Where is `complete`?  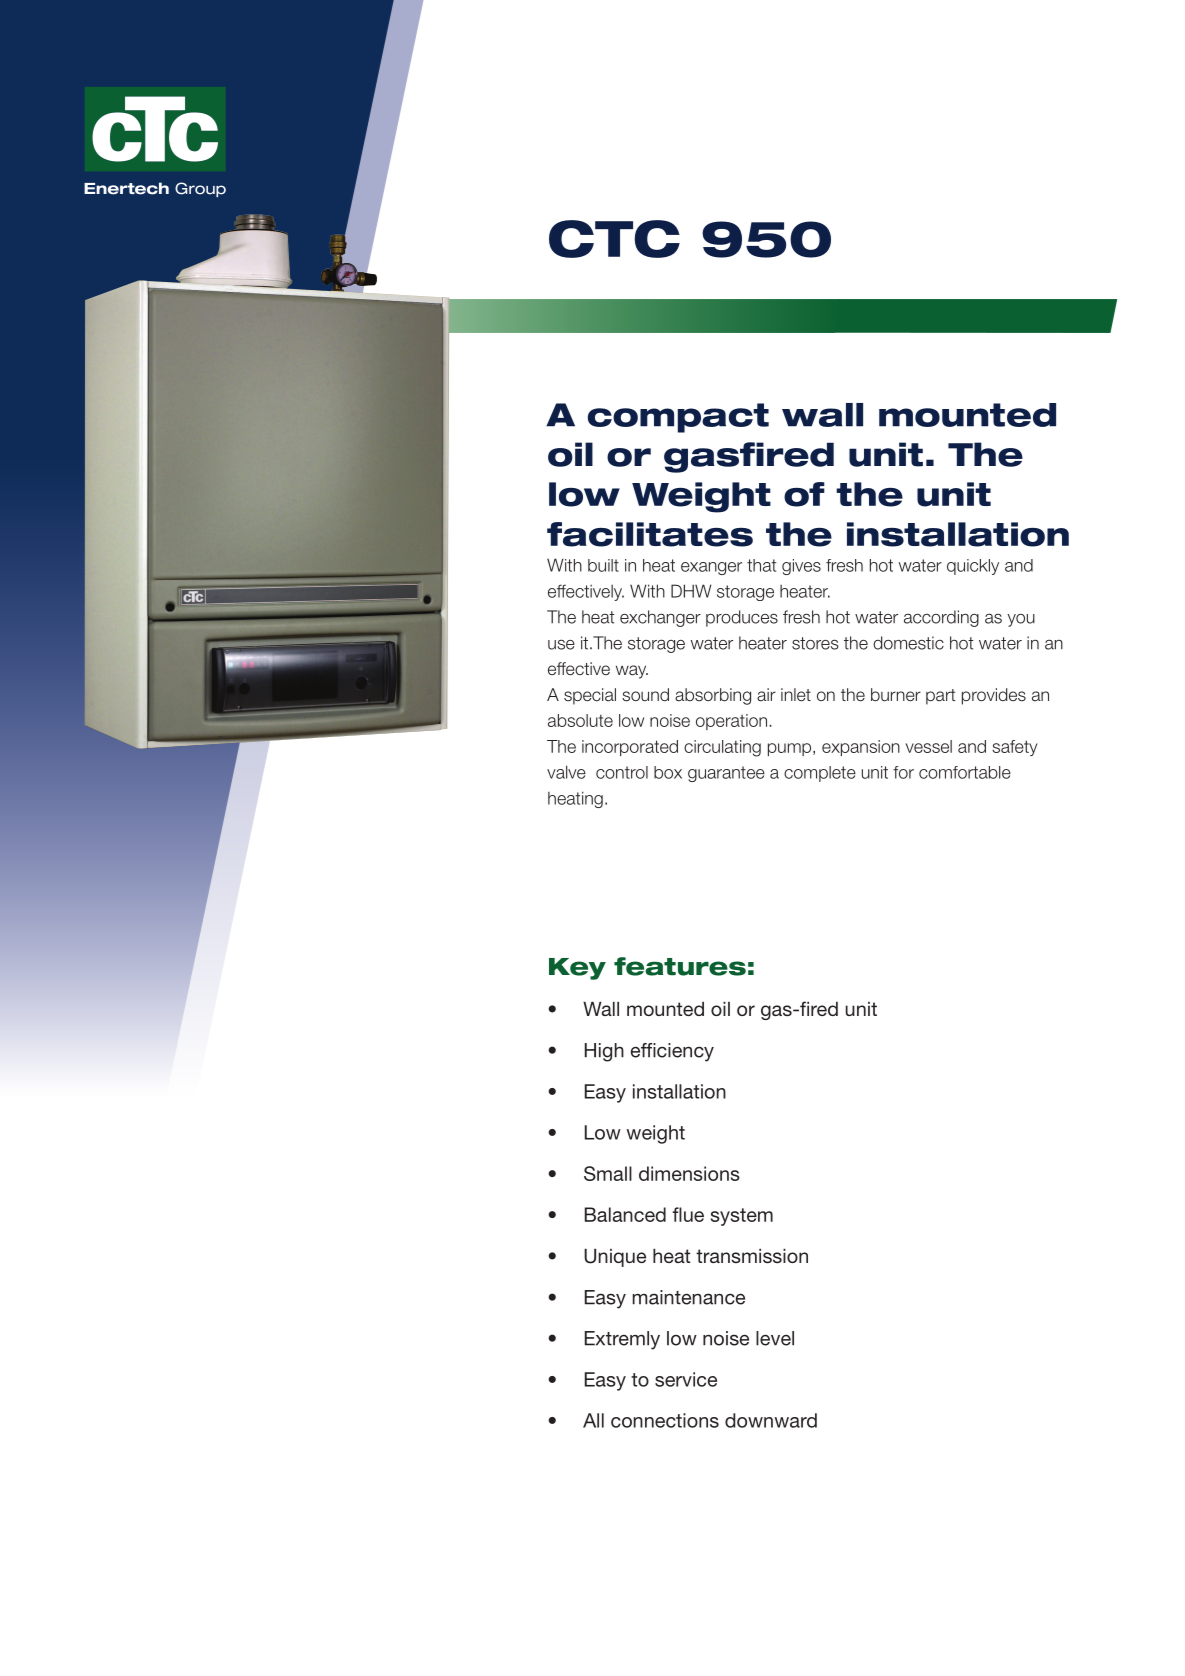 complete is located at coordinates (820, 774).
